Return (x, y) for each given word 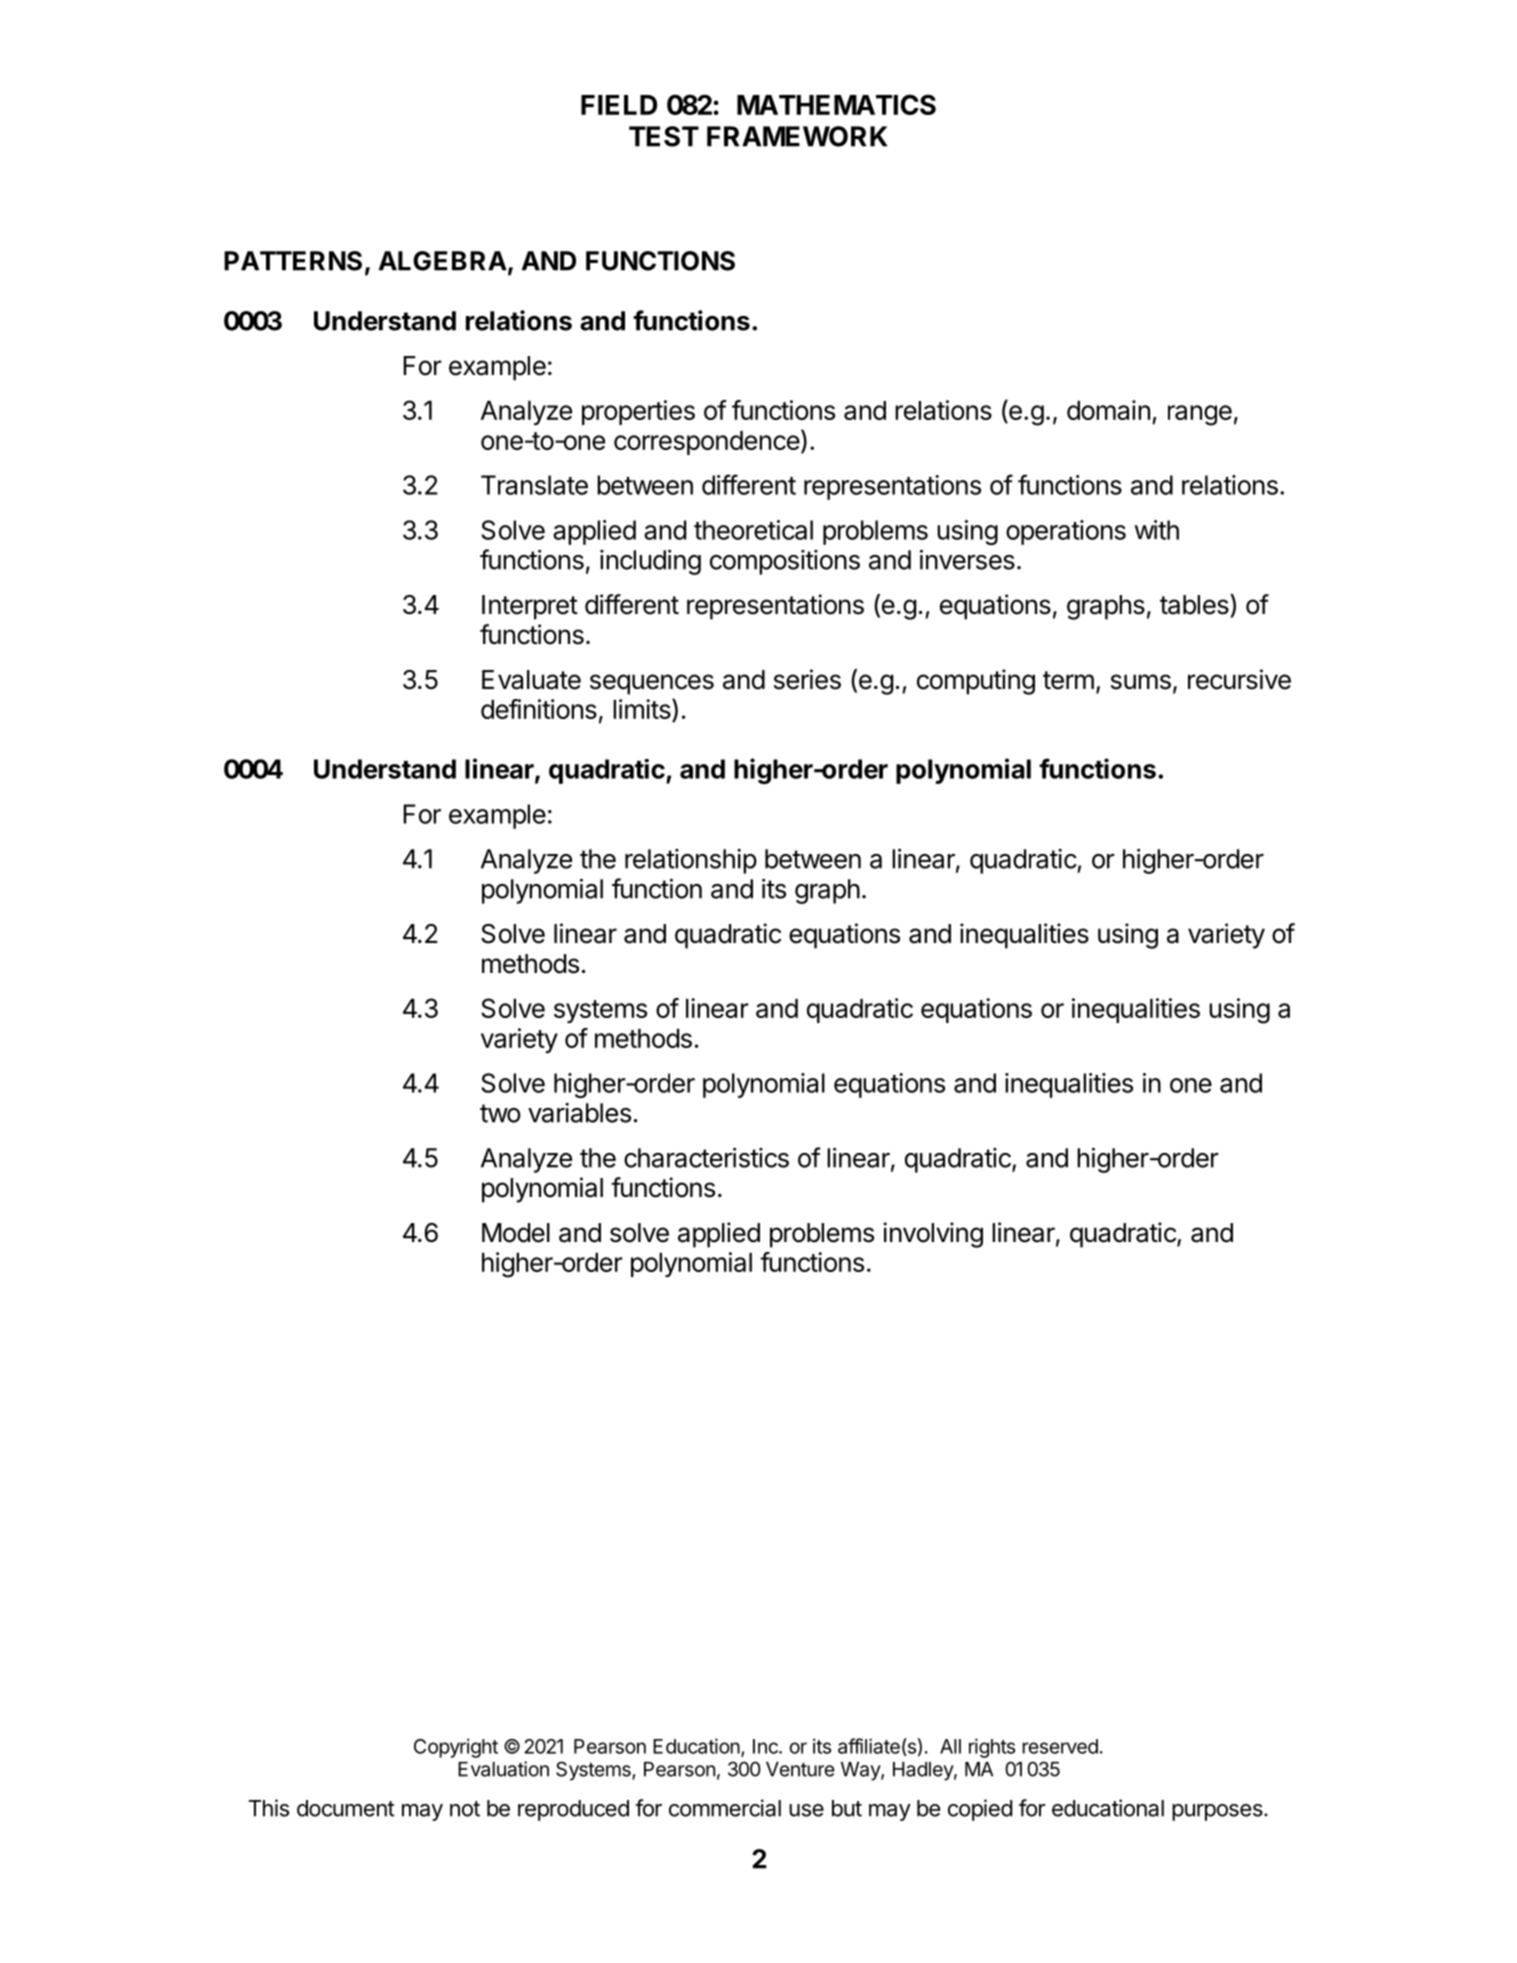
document (345, 1808)
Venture (800, 1769)
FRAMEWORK (797, 136)
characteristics (706, 1157)
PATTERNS (293, 261)
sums (1141, 682)
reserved (1060, 1746)
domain (1108, 410)
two (500, 1113)
